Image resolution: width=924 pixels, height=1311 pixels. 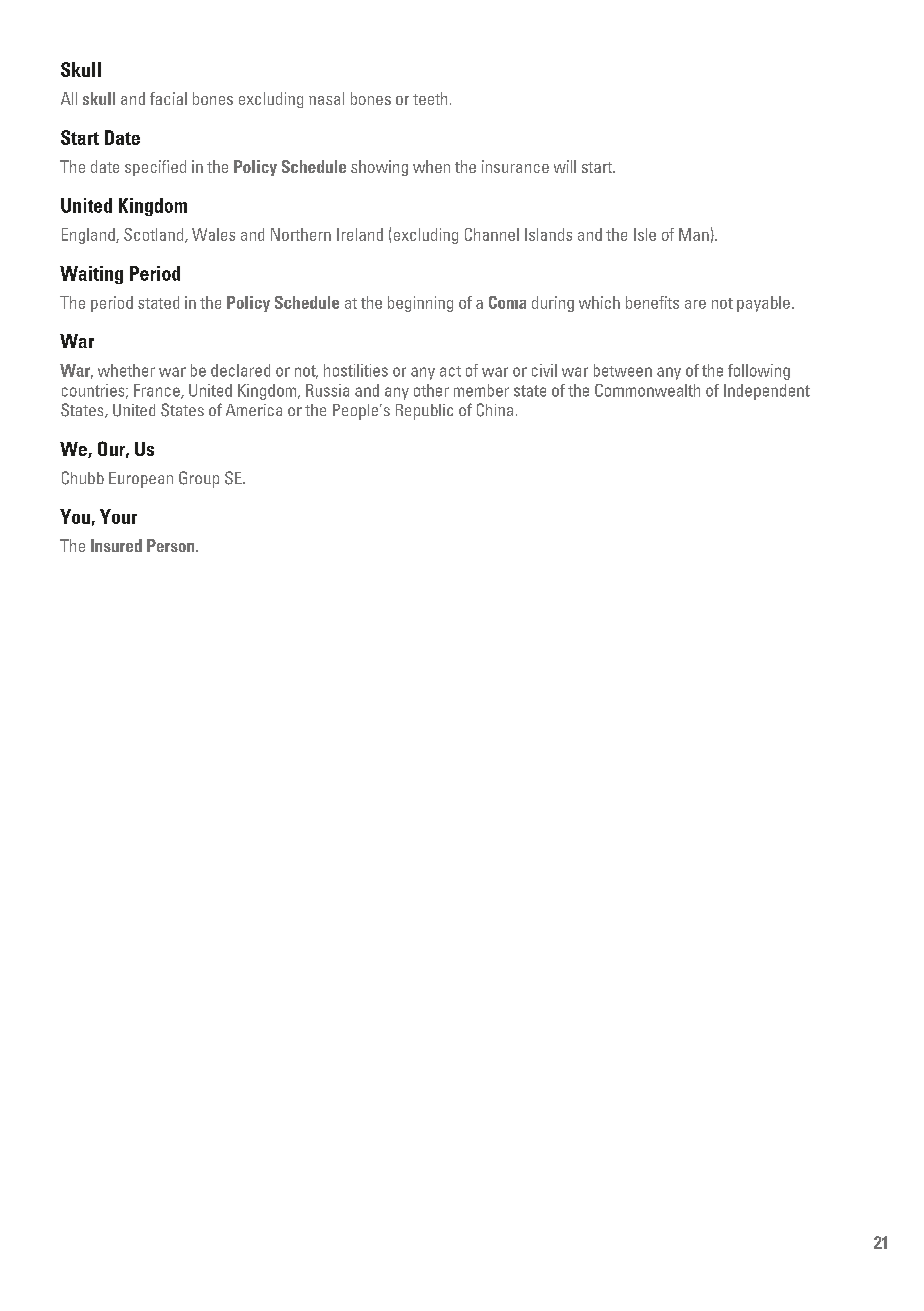 What do you see at coordinates (172, 545) in the document?
I see `Person` at bounding box center [172, 545].
